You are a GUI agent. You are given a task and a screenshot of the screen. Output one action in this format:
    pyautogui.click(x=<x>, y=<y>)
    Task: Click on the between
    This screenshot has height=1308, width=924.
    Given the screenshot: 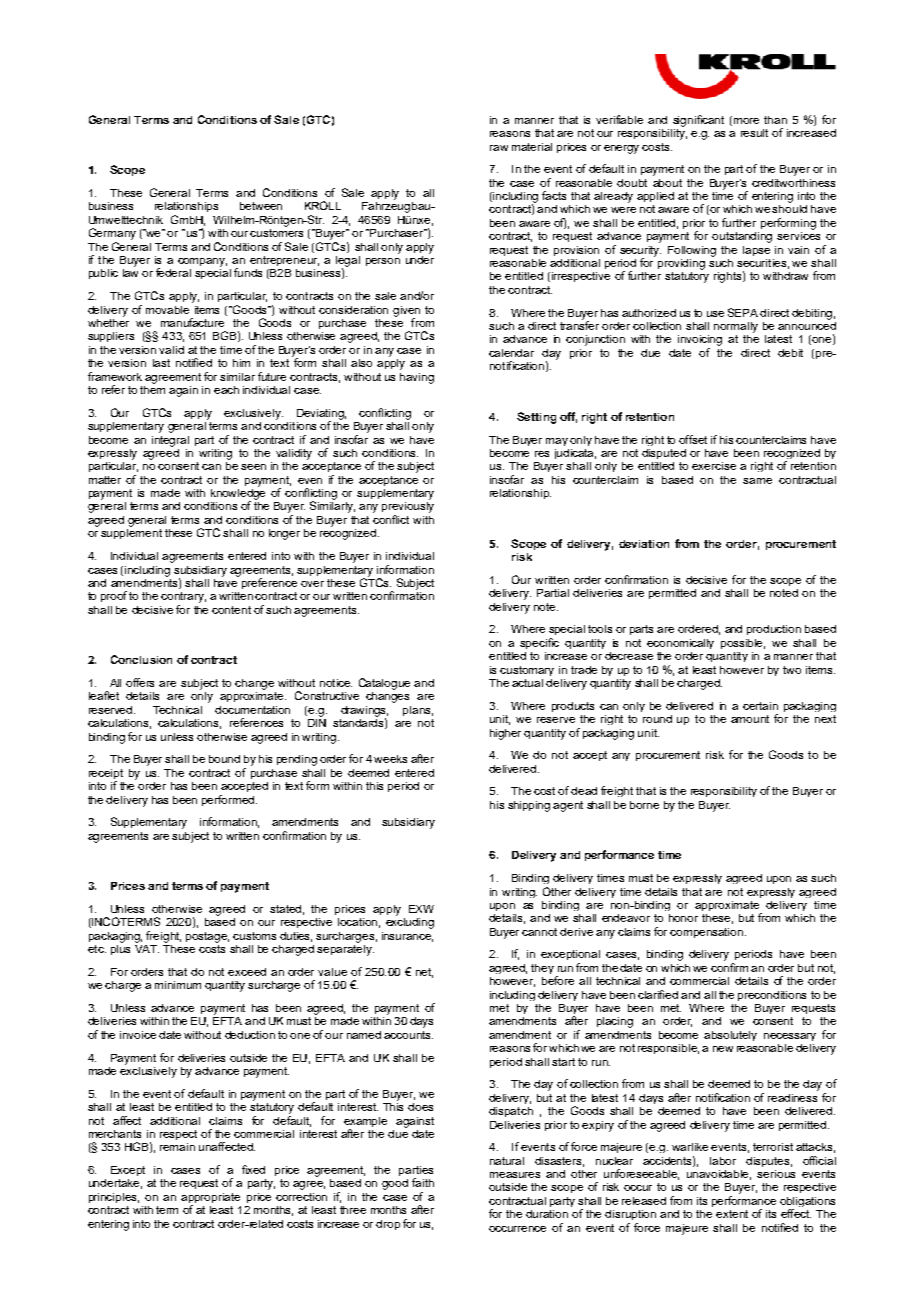 What is the action you would take?
    pyautogui.click(x=261, y=206)
